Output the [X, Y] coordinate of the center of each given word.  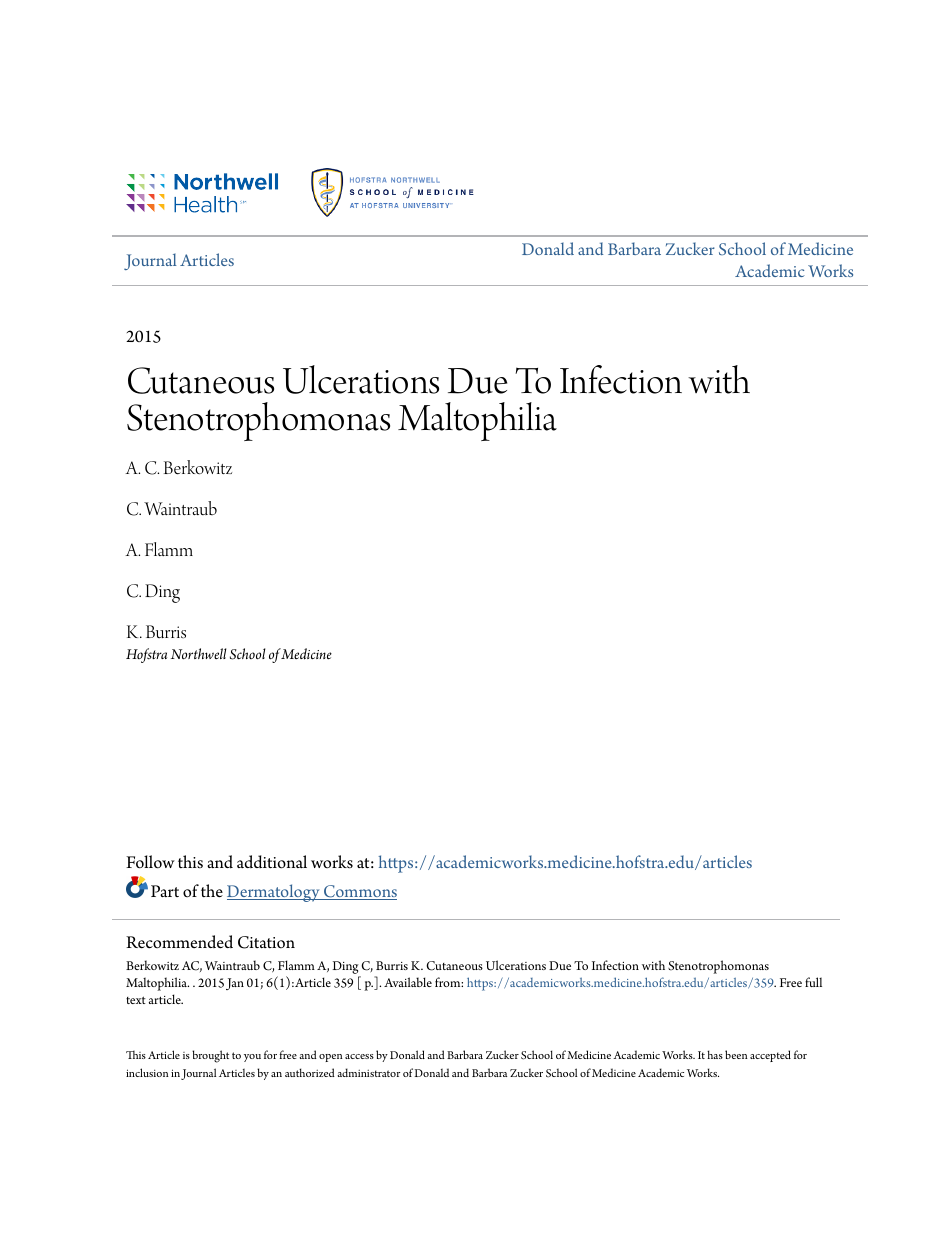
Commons [359, 892]
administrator [368, 1072]
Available [408, 982]
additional [272, 862]
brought [210, 1056]
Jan [235, 984]
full [813, 982]
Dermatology [274, 893]
